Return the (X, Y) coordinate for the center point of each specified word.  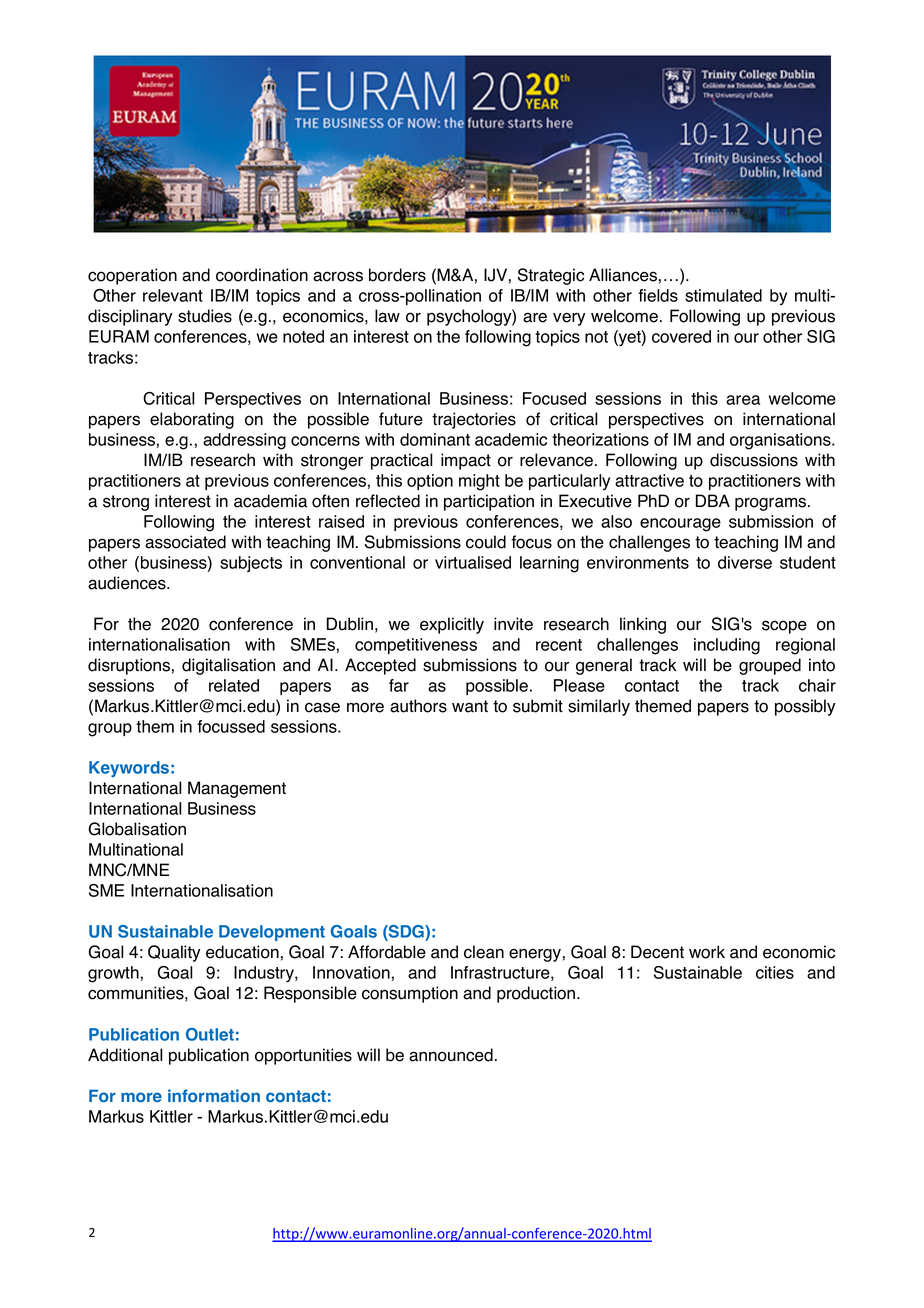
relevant (173, 295)
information (214, 1095)
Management (237, 789)
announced (451, 1055)
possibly (805, 707)
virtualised (473, 562)
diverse (745, 562)
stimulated (723, 295)
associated (185, 542)
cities (775, 972)
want (470, 706)
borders (397, 275)
